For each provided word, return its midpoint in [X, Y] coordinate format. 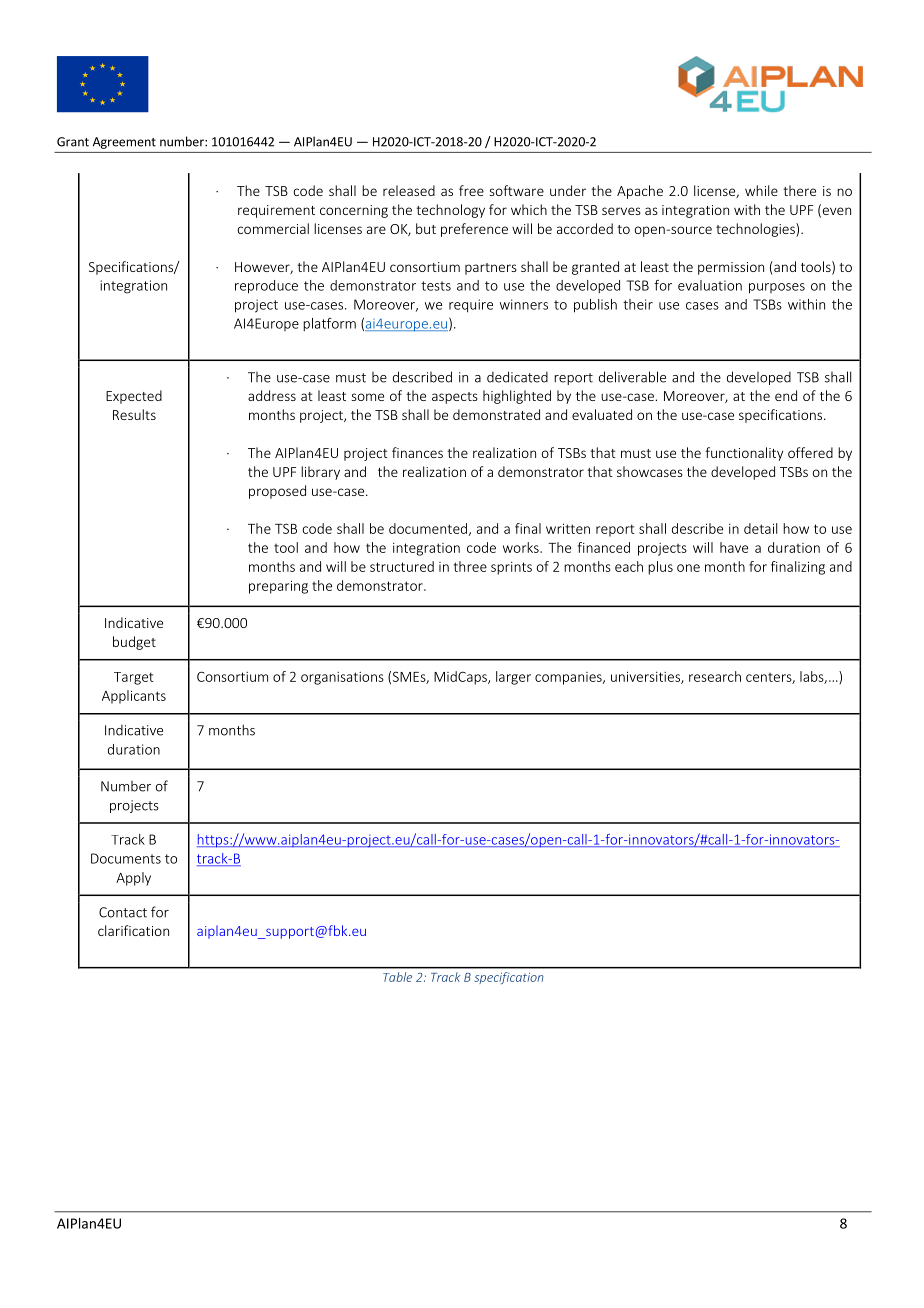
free [471, 190]
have [734, 547]
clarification [133, 930]
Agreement [124, 143]
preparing [278, 587]
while [761, 190]
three [470, 566]
